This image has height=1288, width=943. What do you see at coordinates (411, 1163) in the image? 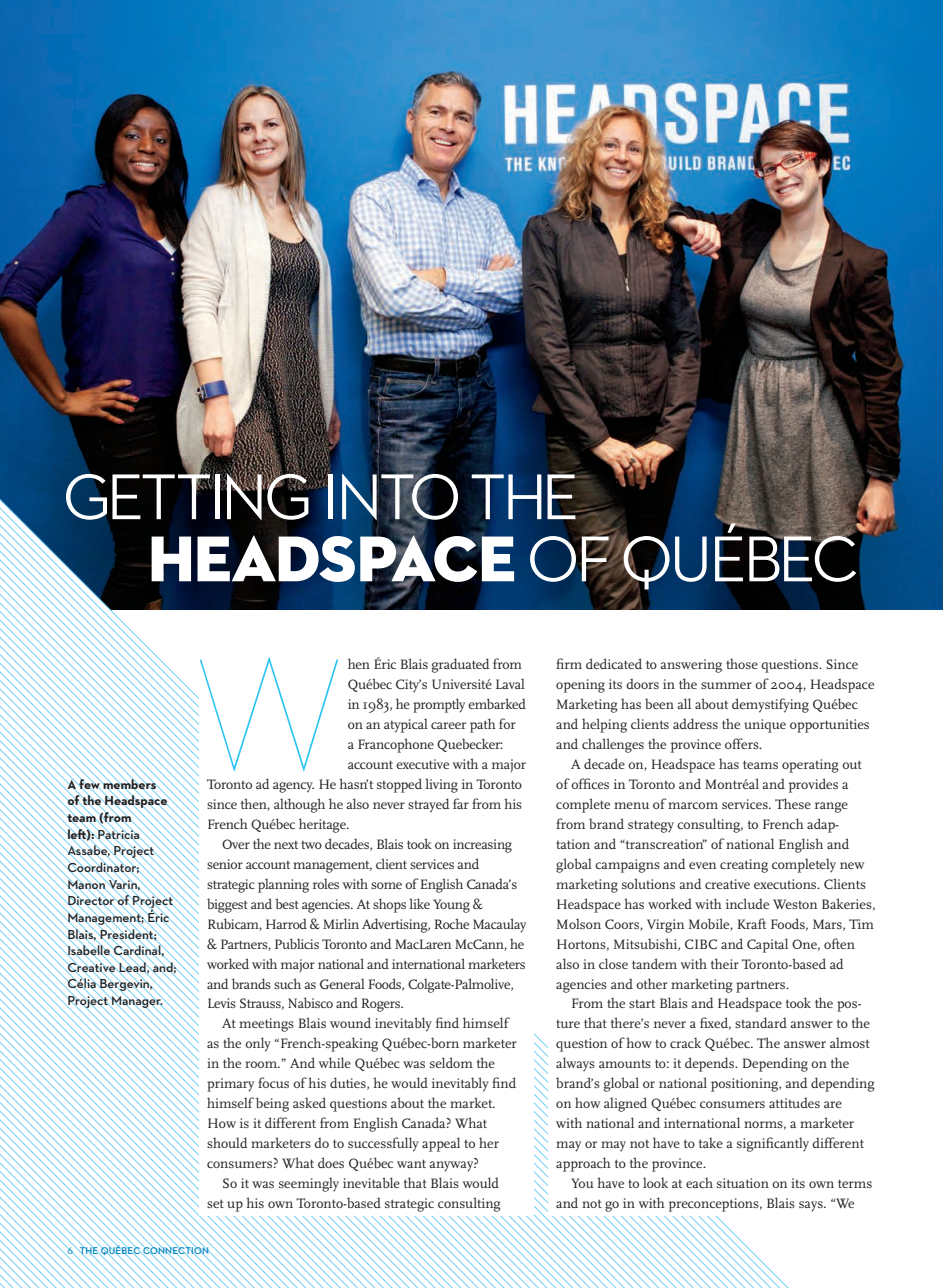
I see `want` at bounding box center [411, 1163].
